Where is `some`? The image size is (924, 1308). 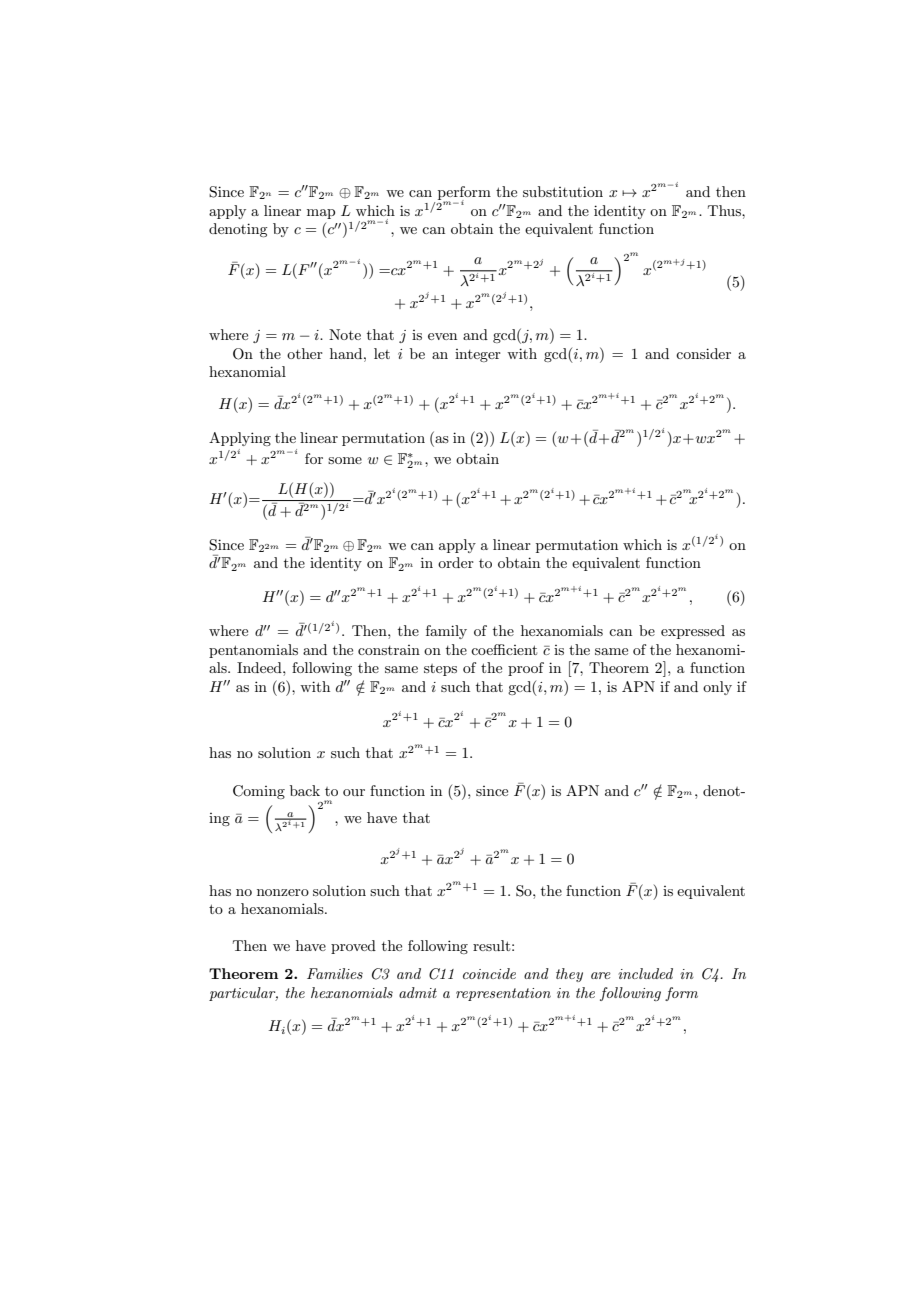
some is located at coordinates (345, 460).
